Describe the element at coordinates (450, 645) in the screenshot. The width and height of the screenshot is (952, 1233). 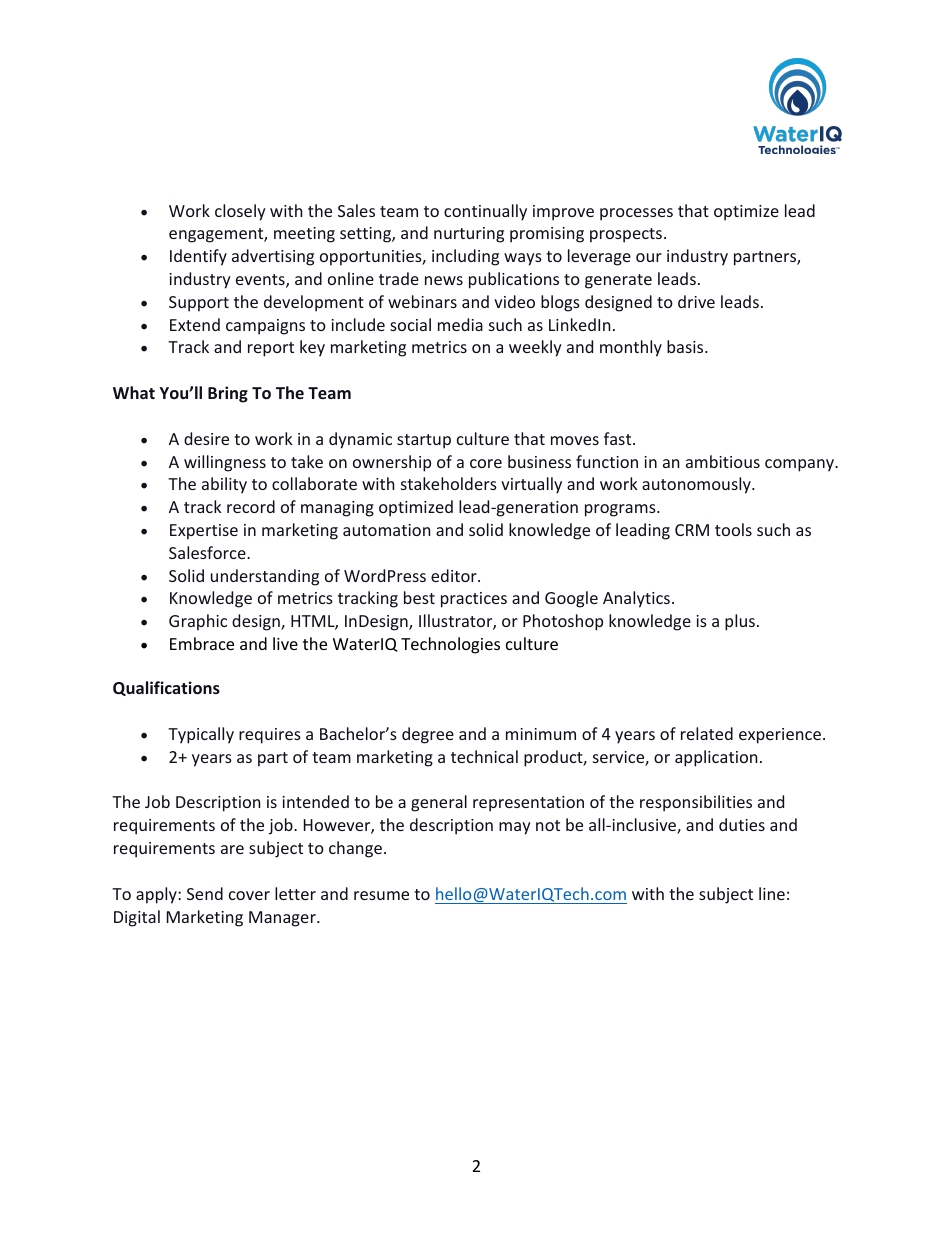
I see `Technologies` at that location.
